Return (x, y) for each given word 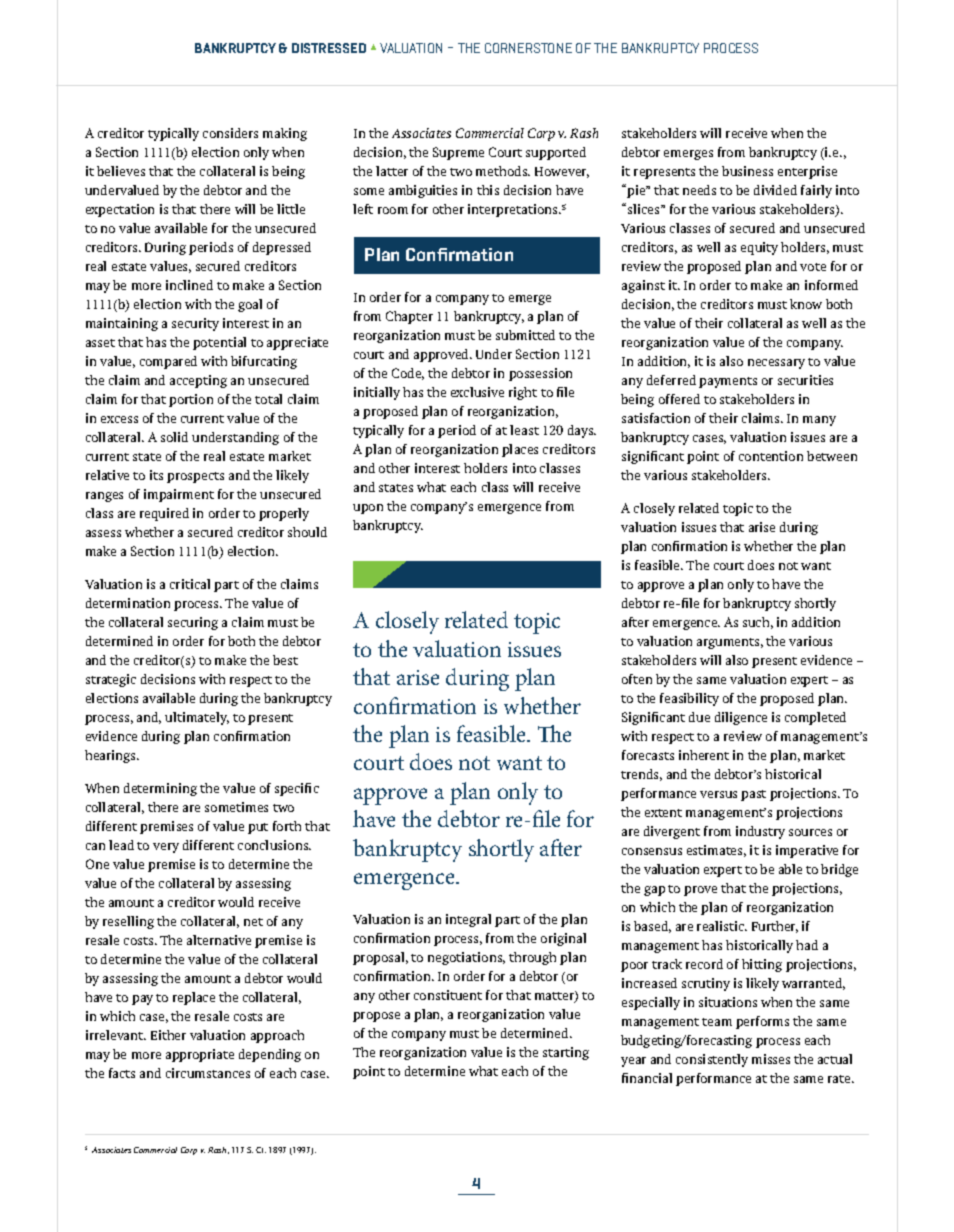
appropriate (200, 1055)
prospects (195, 477)
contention (771, 456)
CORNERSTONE (528, 48)
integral (468, 920)
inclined (189, 285)
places (520, 450)
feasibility (689, 699)
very (166, 848)
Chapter (409, 317)
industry (760, 832)
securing (193, 623)
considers (230, 133)
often (637, 679)
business (747, 171)
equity (759, 248)
